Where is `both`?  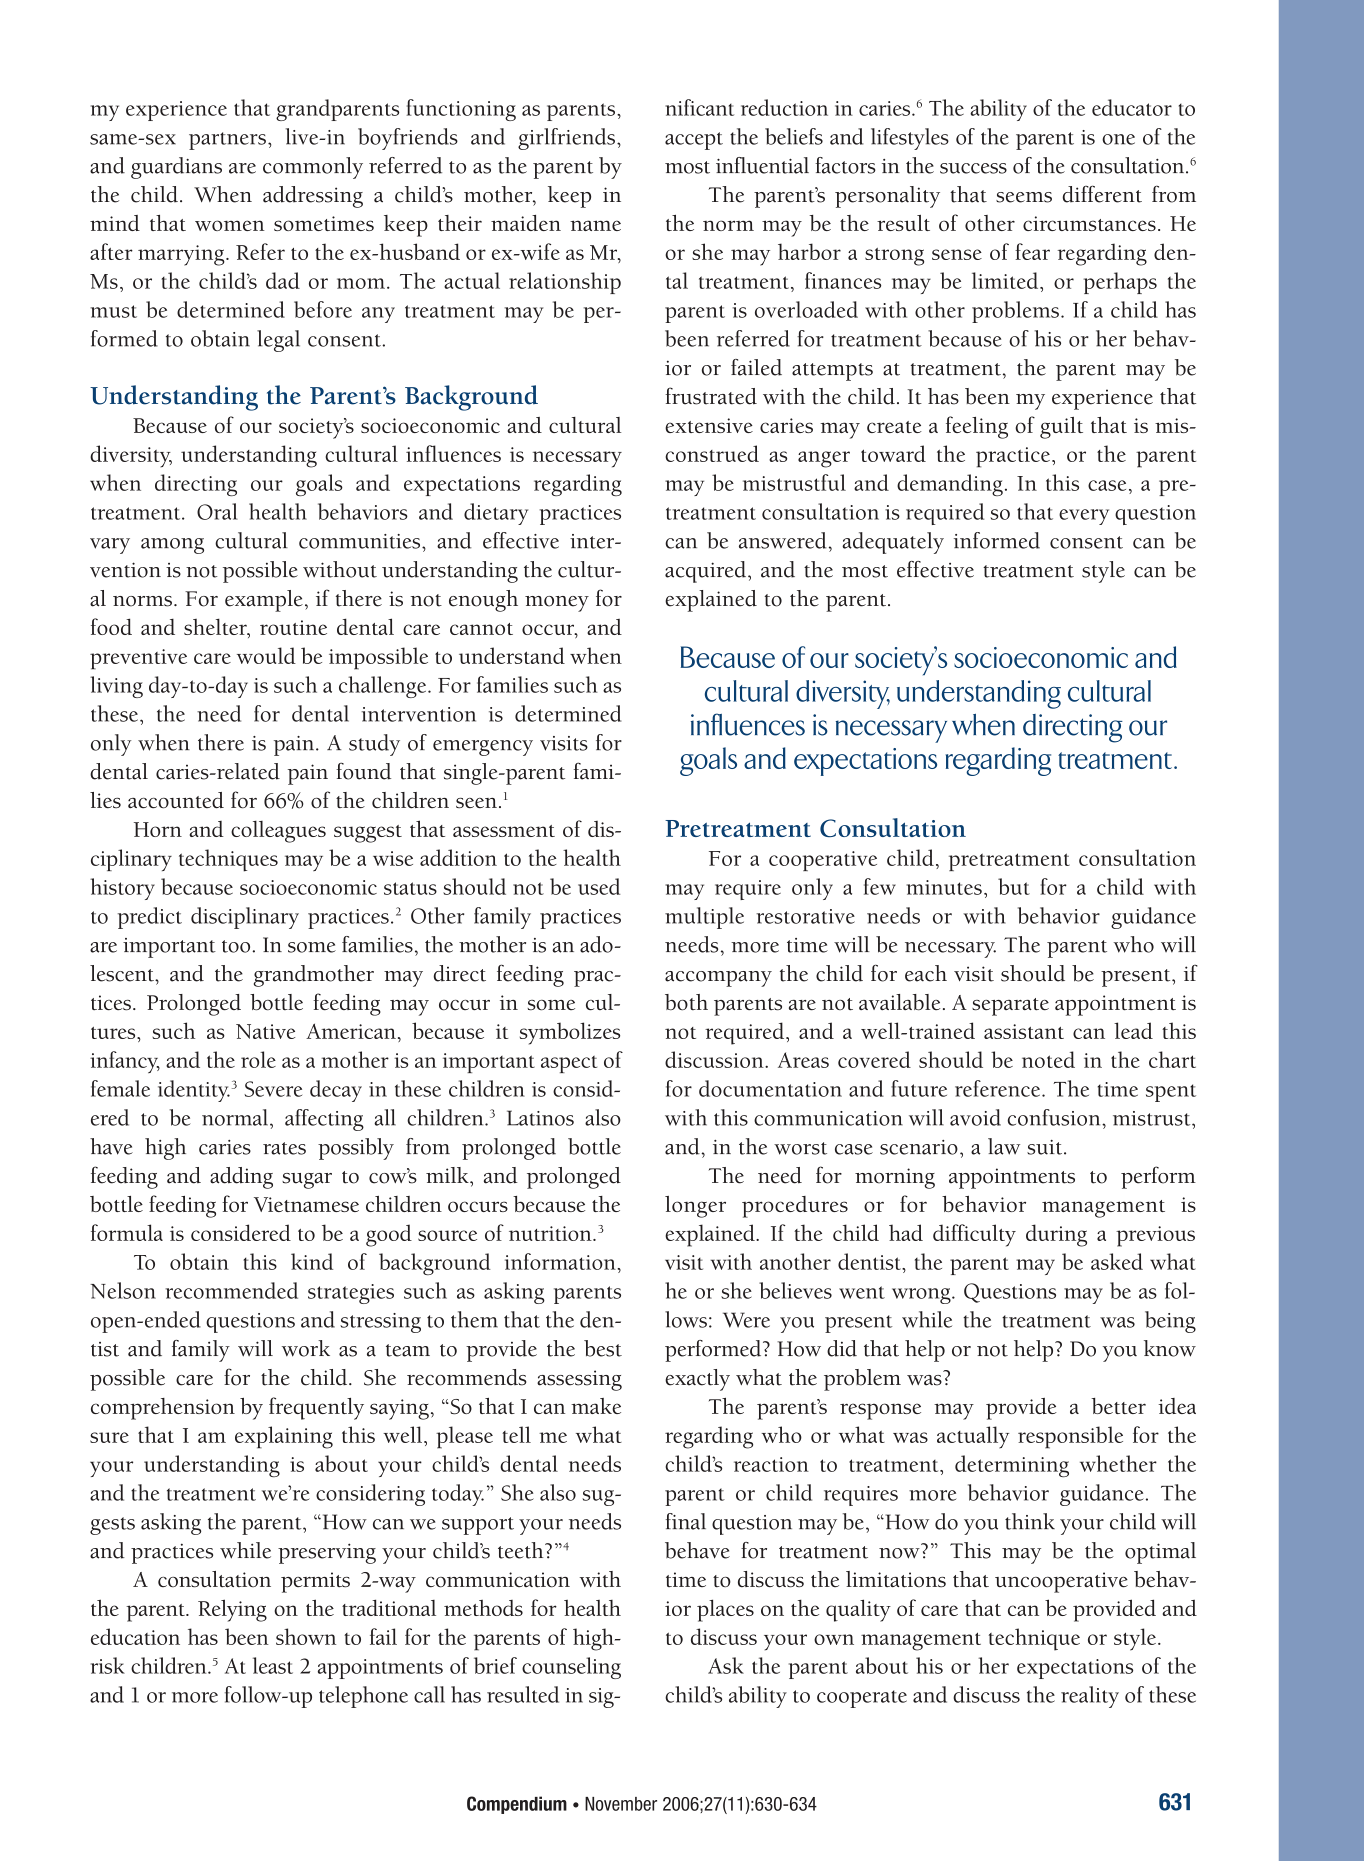
both is located at coordinates (686, 1002).
